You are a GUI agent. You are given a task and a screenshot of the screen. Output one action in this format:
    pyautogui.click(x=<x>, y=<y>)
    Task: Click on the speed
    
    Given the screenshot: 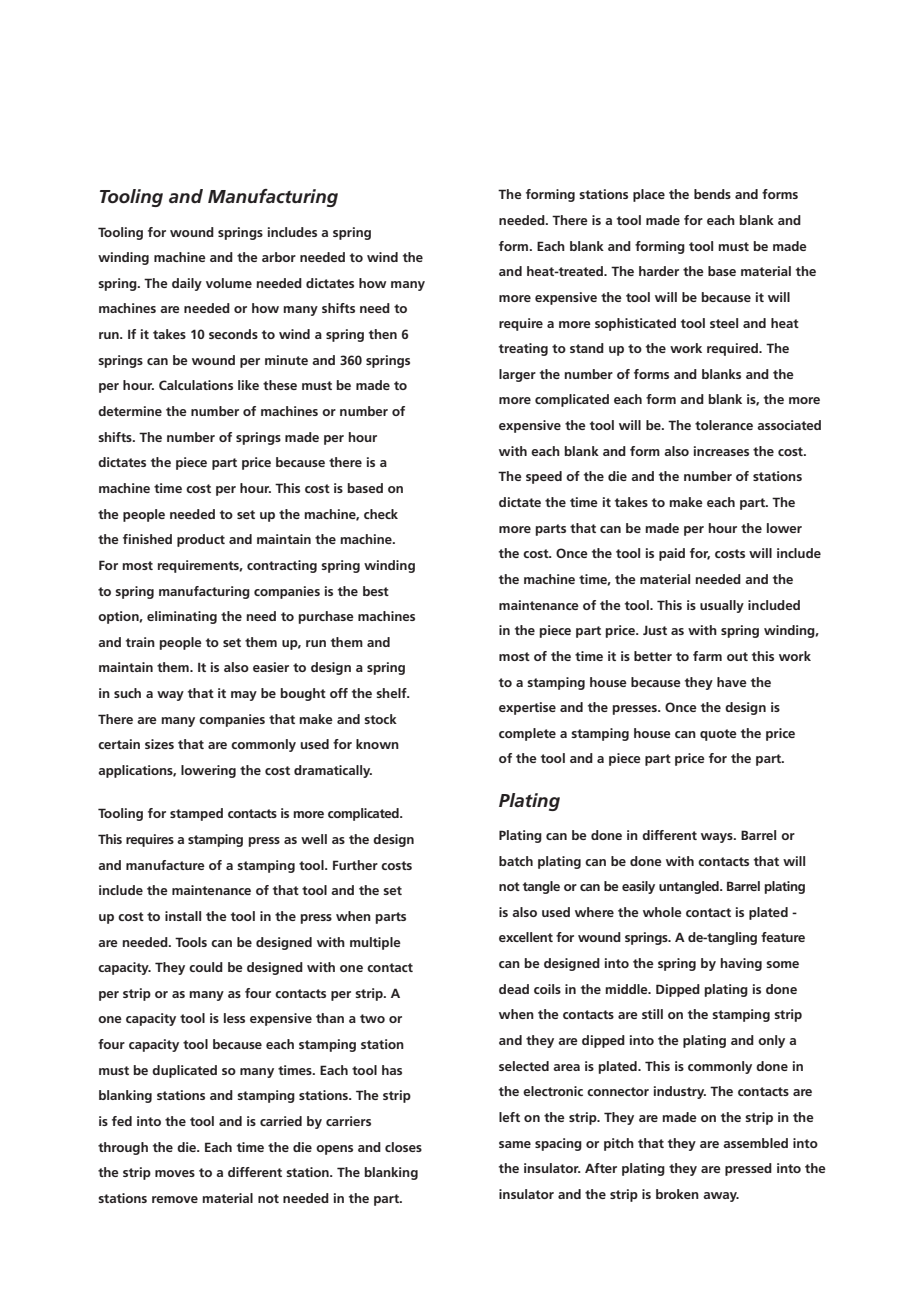 What is the action you would take?
    pyautogui.click(x=544, y=477)
